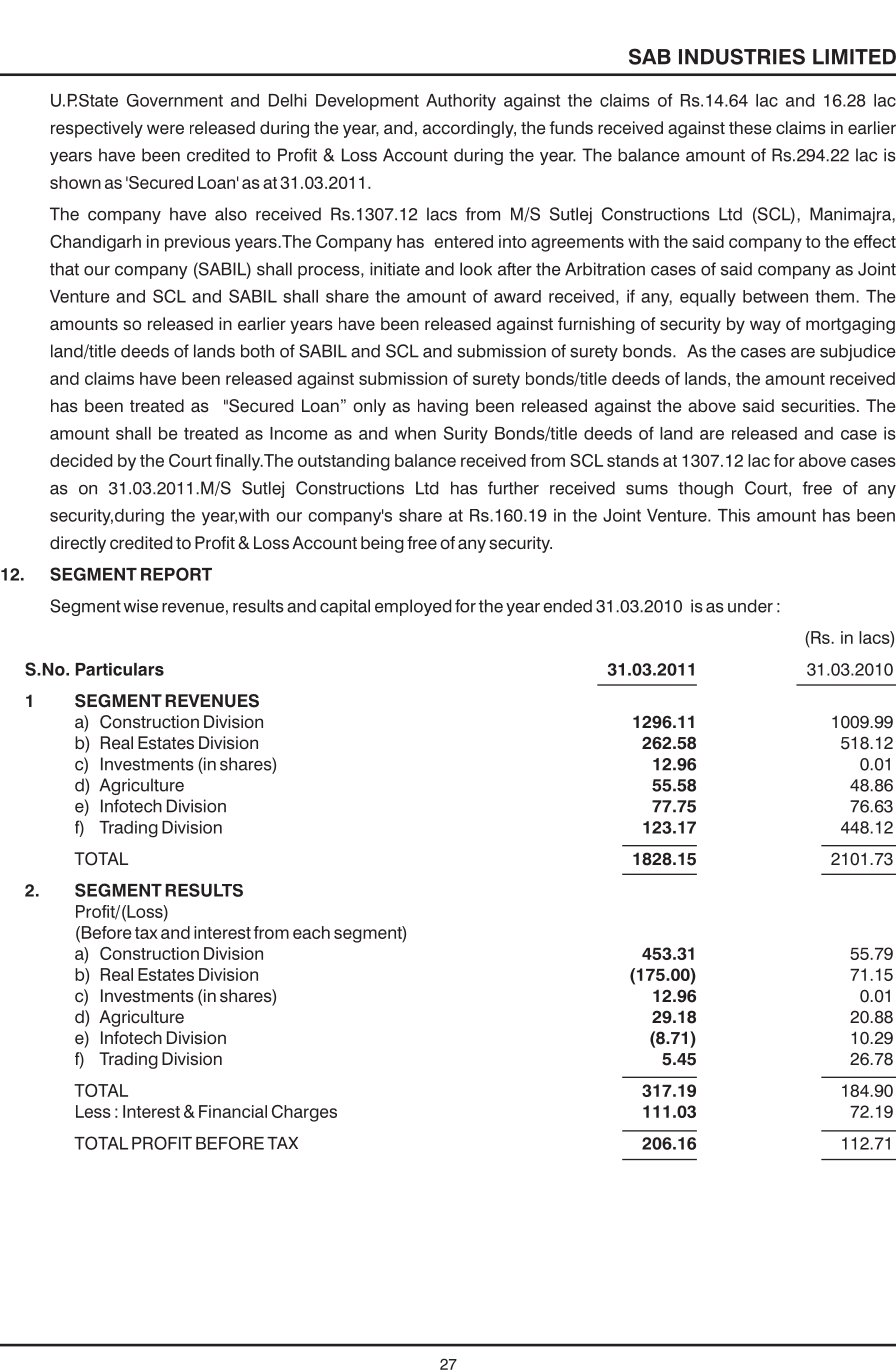 The width and height of the screenshot is (896, 1370). Describe the element at coordinates (176, 574) in the screenshot. I see `REPORT` at that location.
